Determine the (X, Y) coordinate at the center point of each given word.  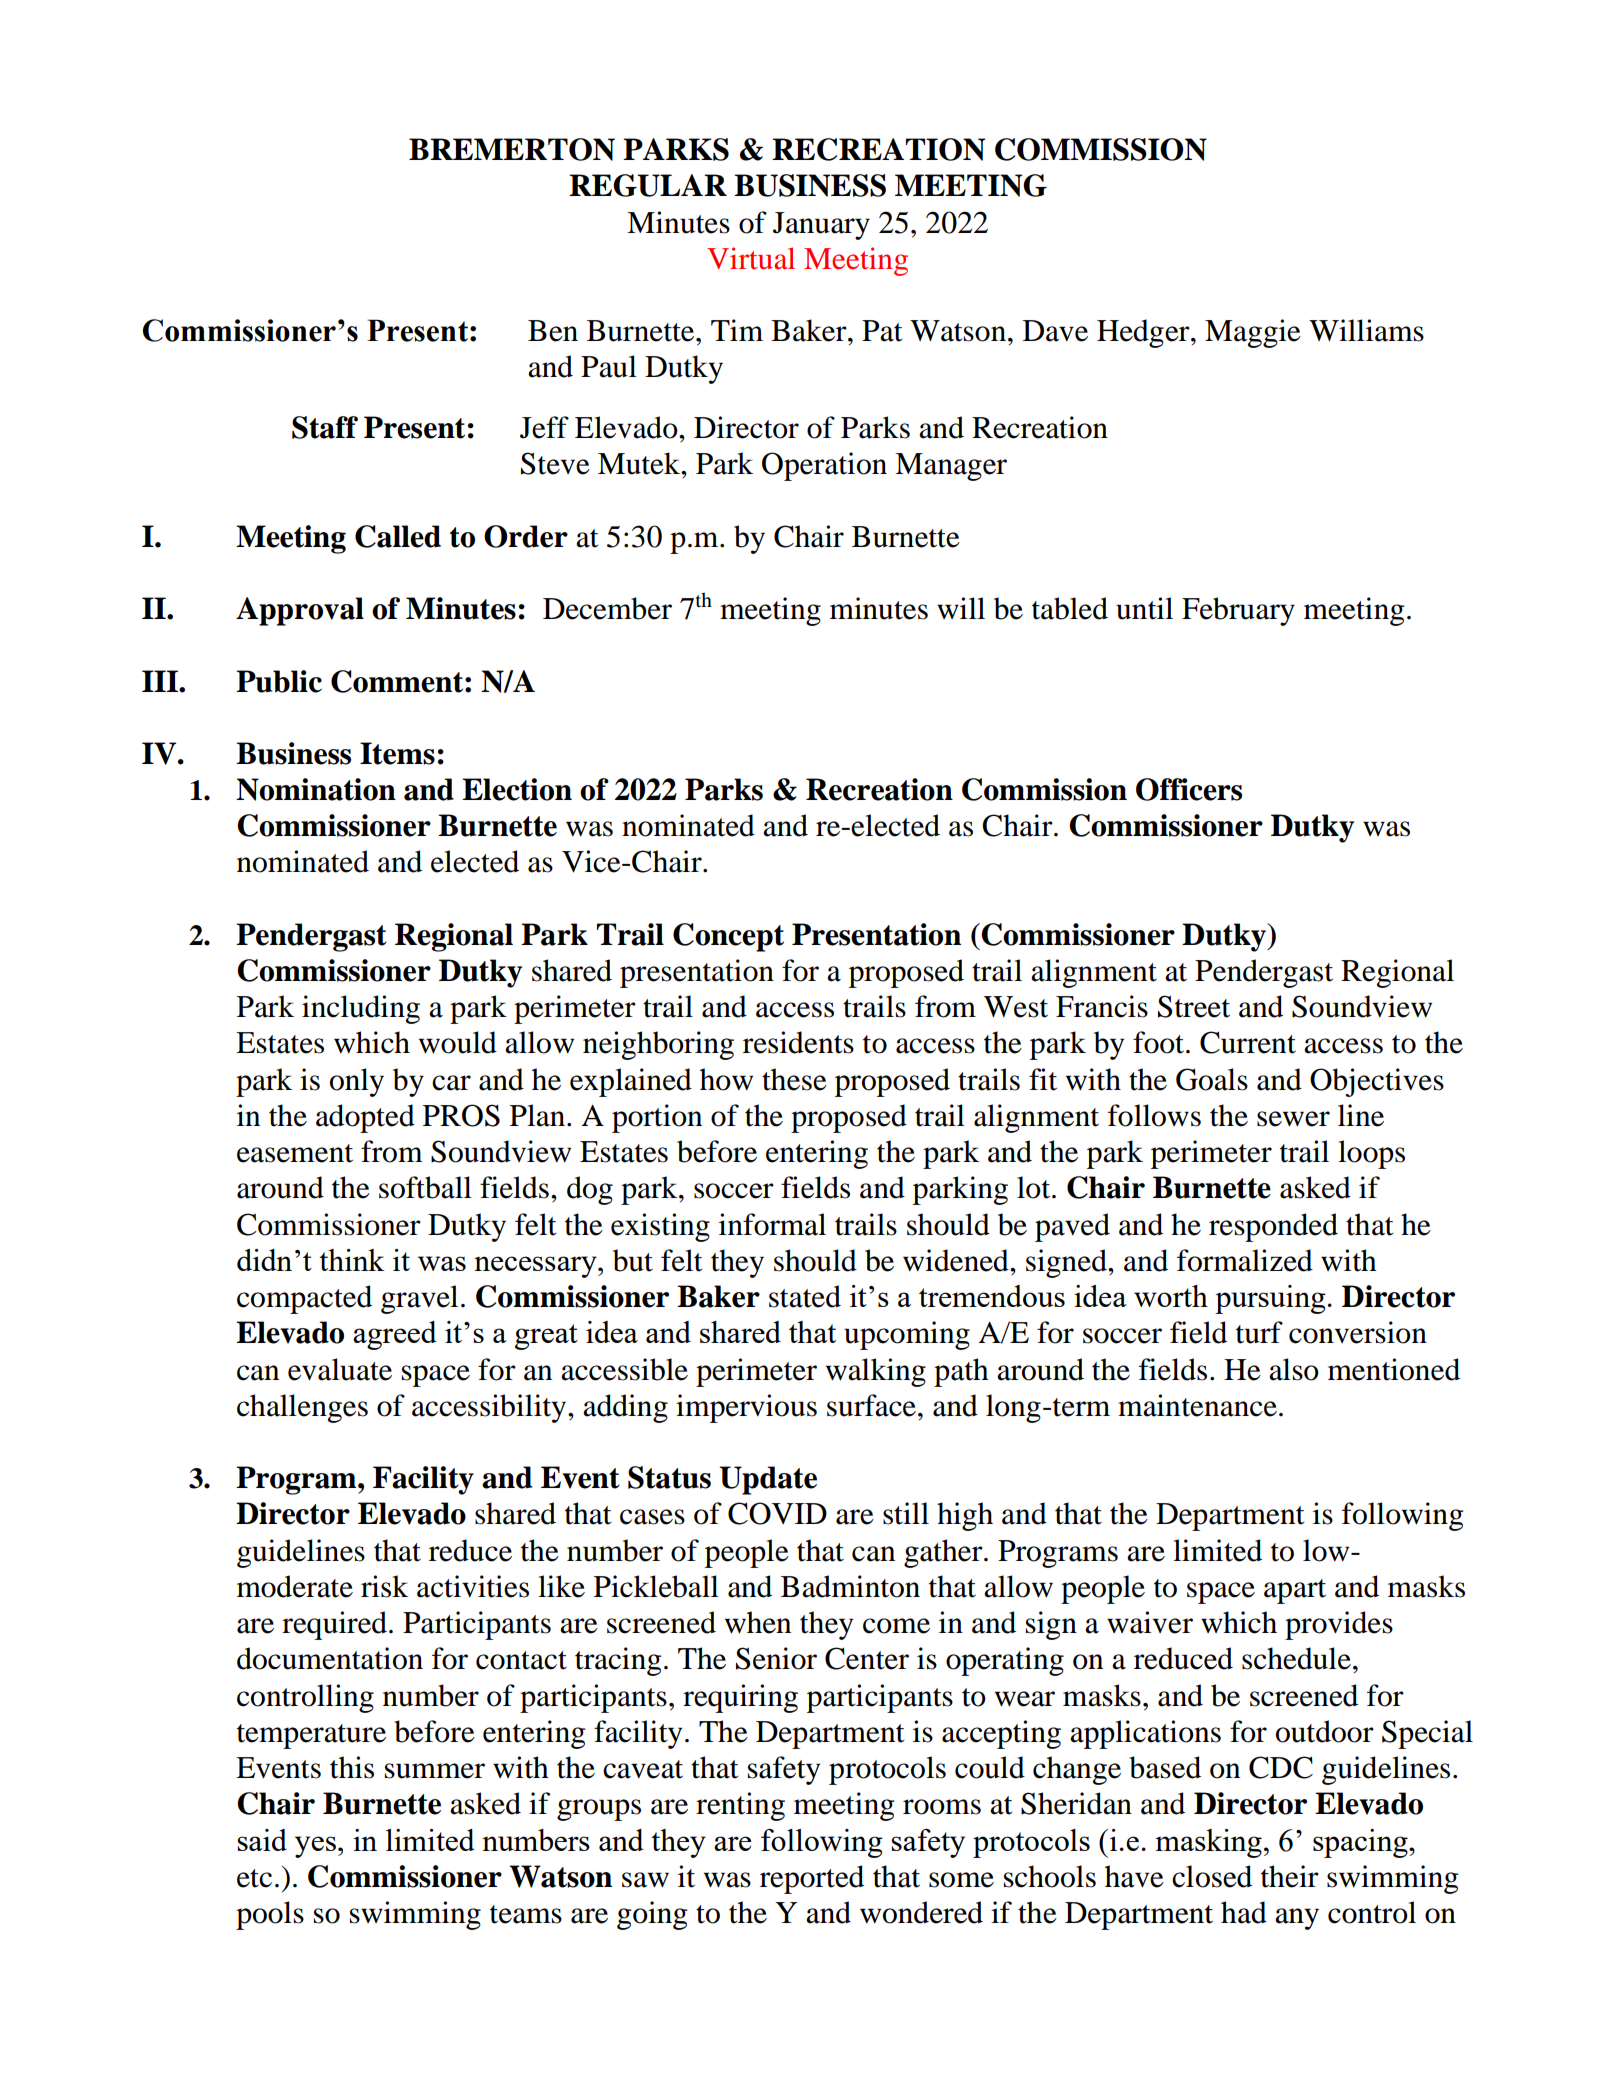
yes (315, 1847)
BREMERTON (512, 149)
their (1290, 1876)
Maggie (1253, 333)
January (821, 226)
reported (812, 1879)
